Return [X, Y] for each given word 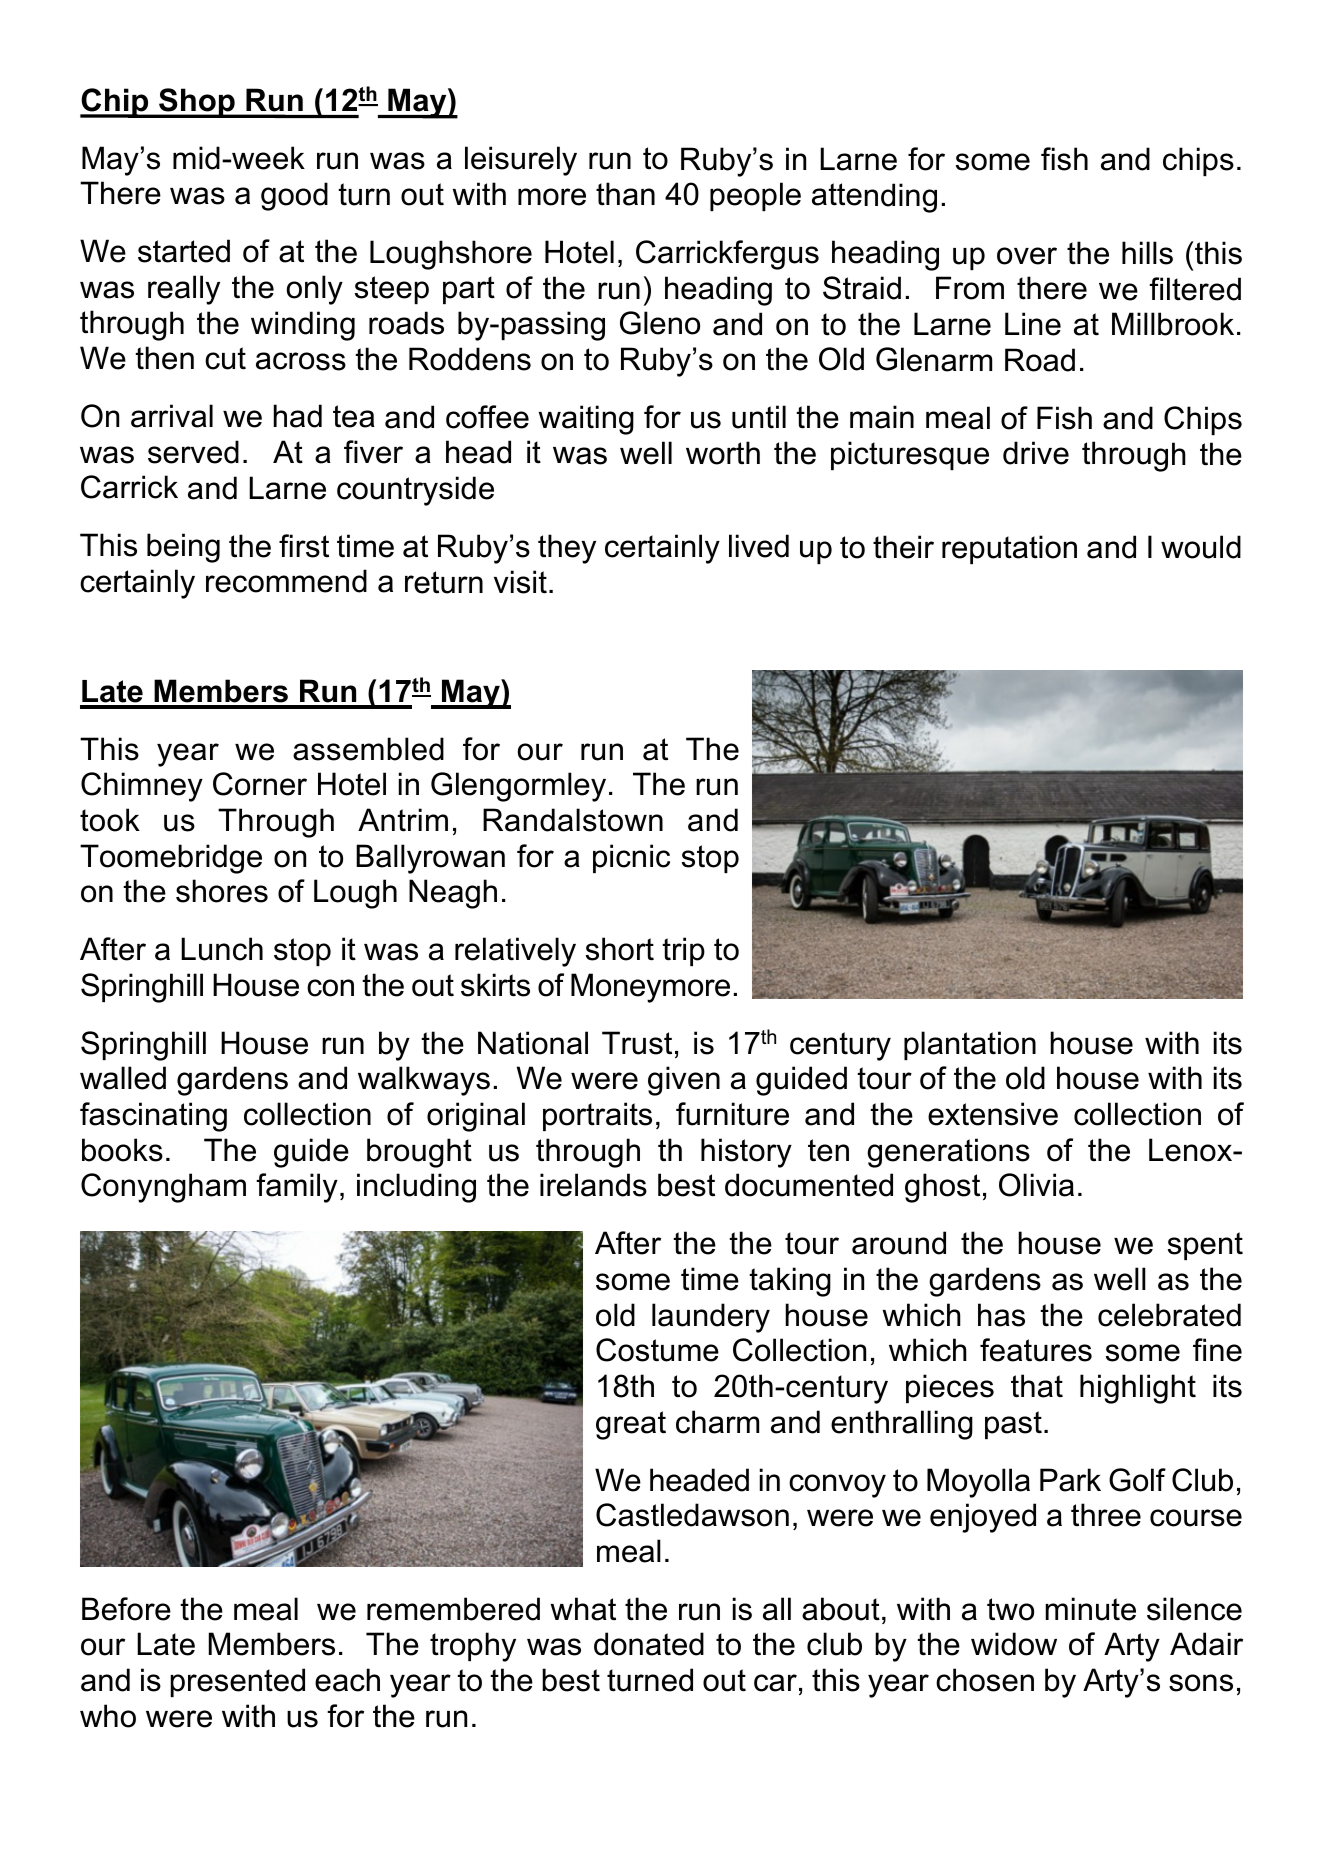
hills [1147, 253]
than [625, 194]
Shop [197, 103]
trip [683, 951]
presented [237, 1682]
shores [222, 891]
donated [649, 1644]
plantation [970, 1045]
